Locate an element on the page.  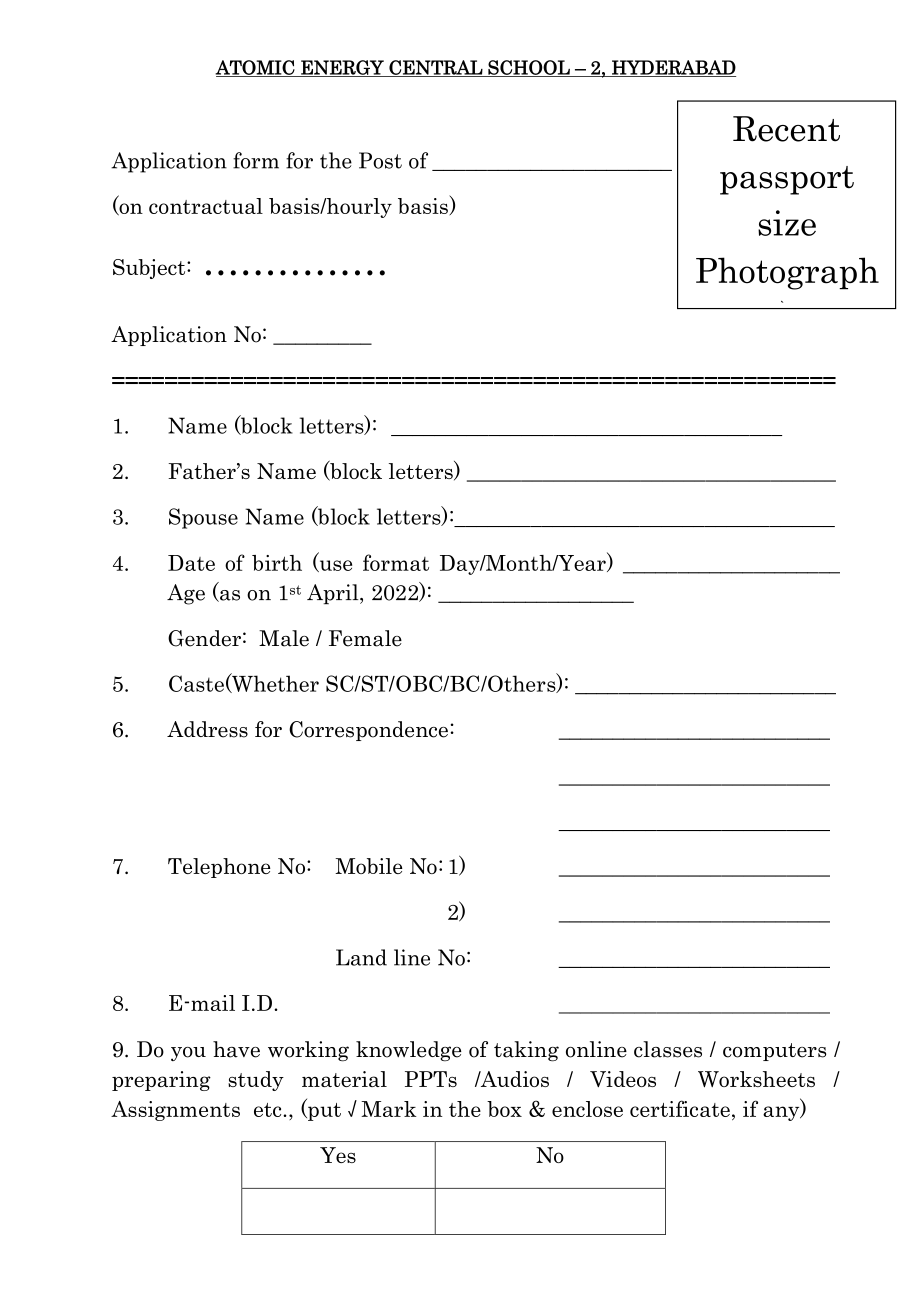
etc is located at coordinates (269, 1110).
